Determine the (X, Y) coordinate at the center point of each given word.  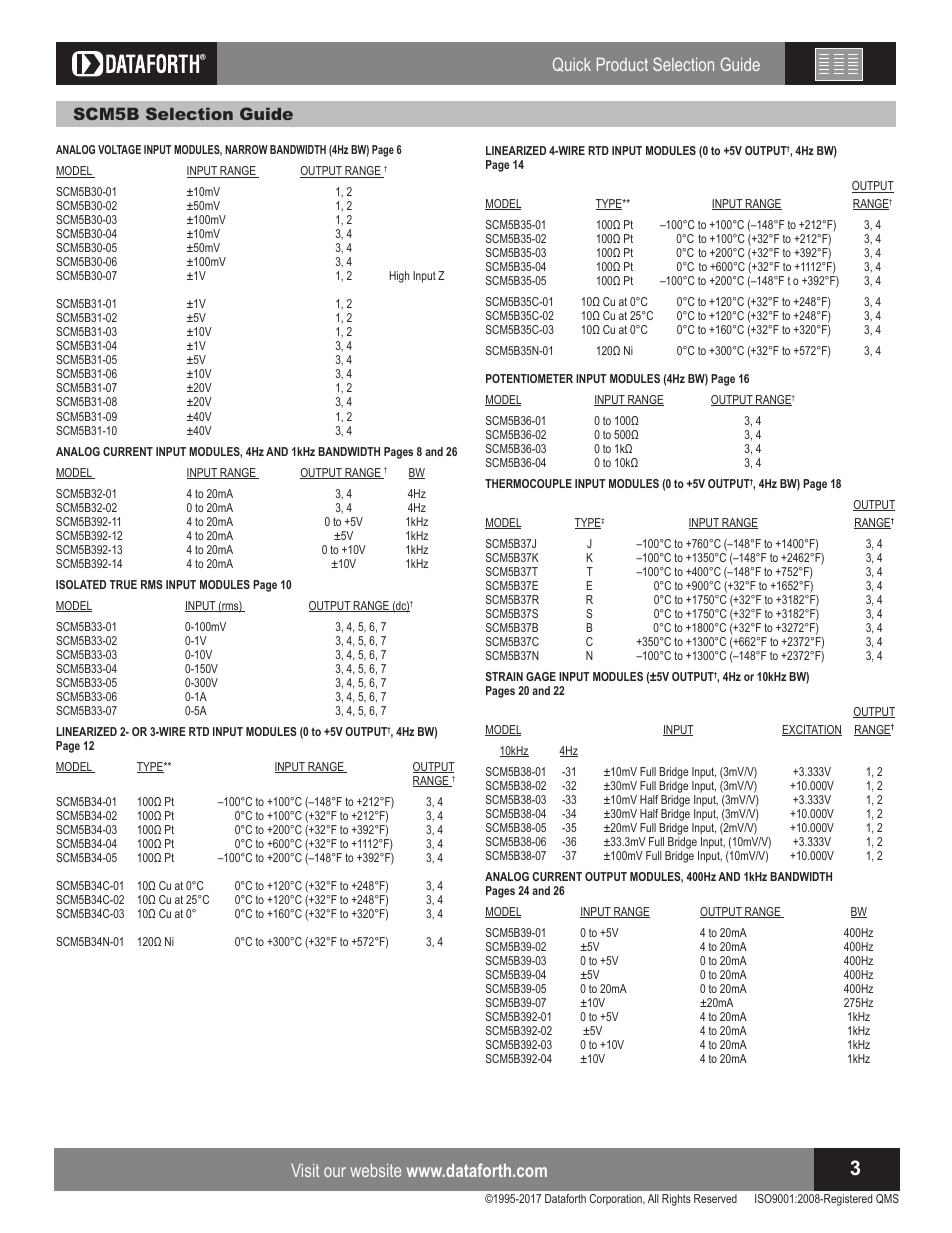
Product (622, 64)
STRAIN (504, 676)
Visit (305, 1170)
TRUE (123, 584)
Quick (572, 64)
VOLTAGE (119, 149)
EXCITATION (812, 730)
